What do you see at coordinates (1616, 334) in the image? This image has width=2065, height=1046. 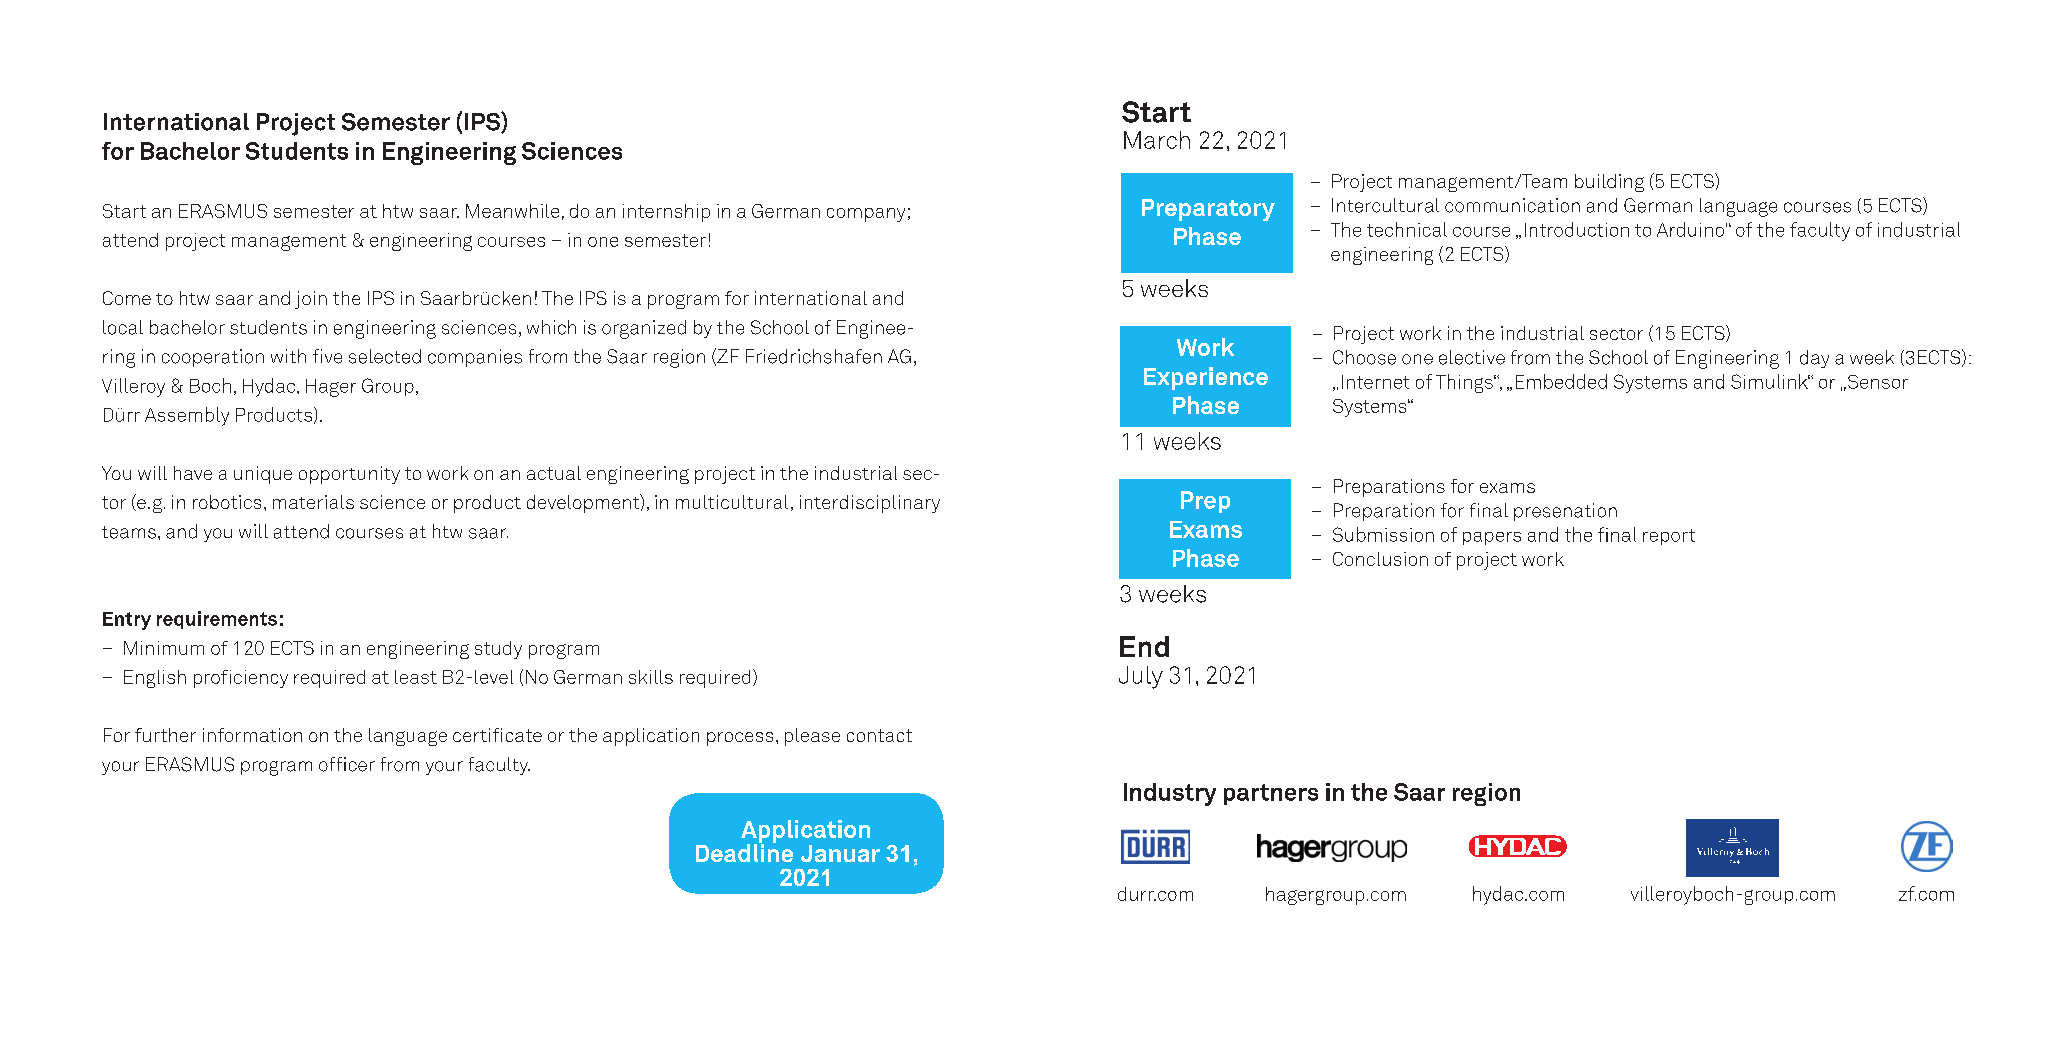 I see `sector` at bounding box center [1616, 334].
